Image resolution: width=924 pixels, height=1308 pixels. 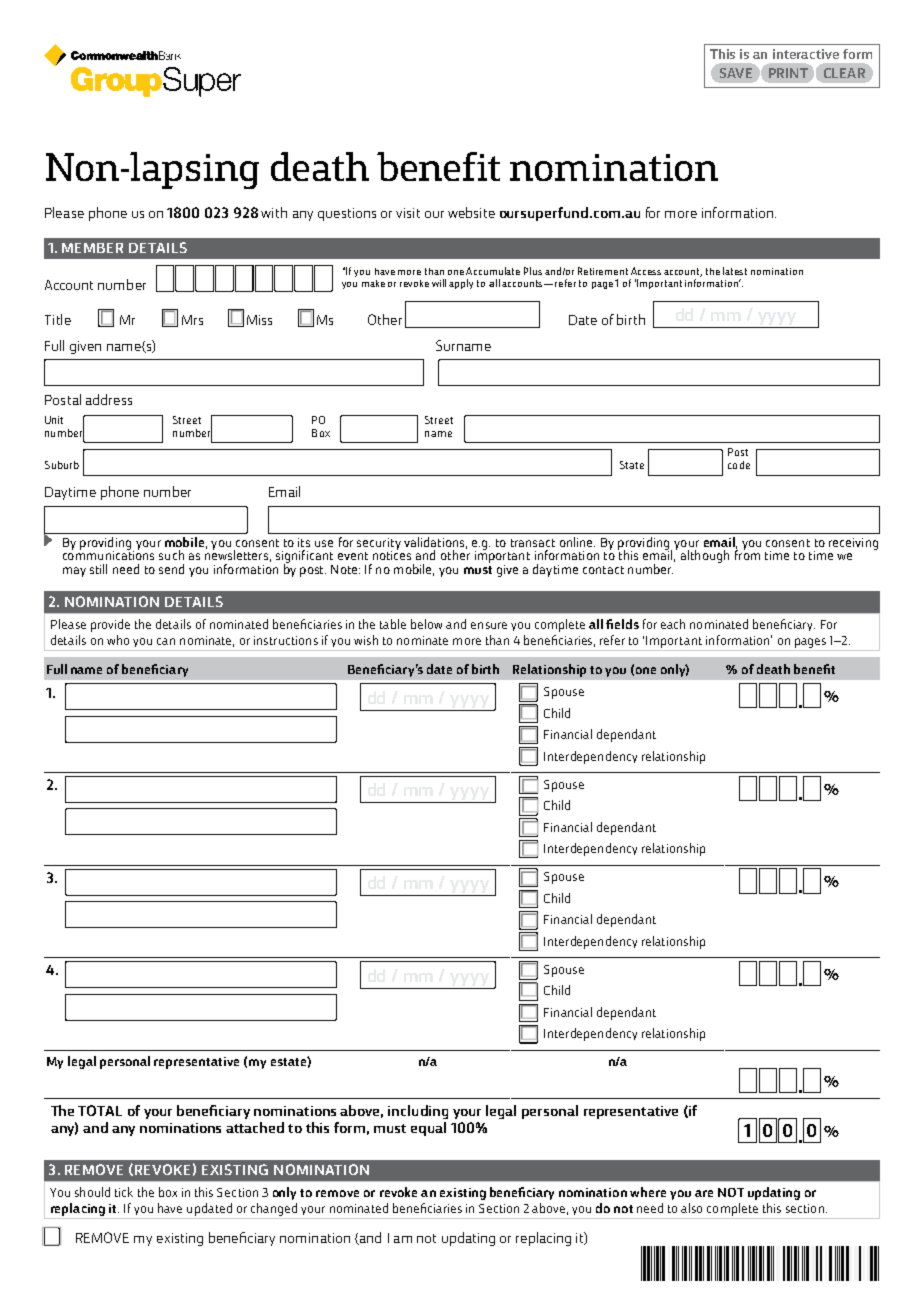 I want to click on equal, so click(x=428, y=1129).
